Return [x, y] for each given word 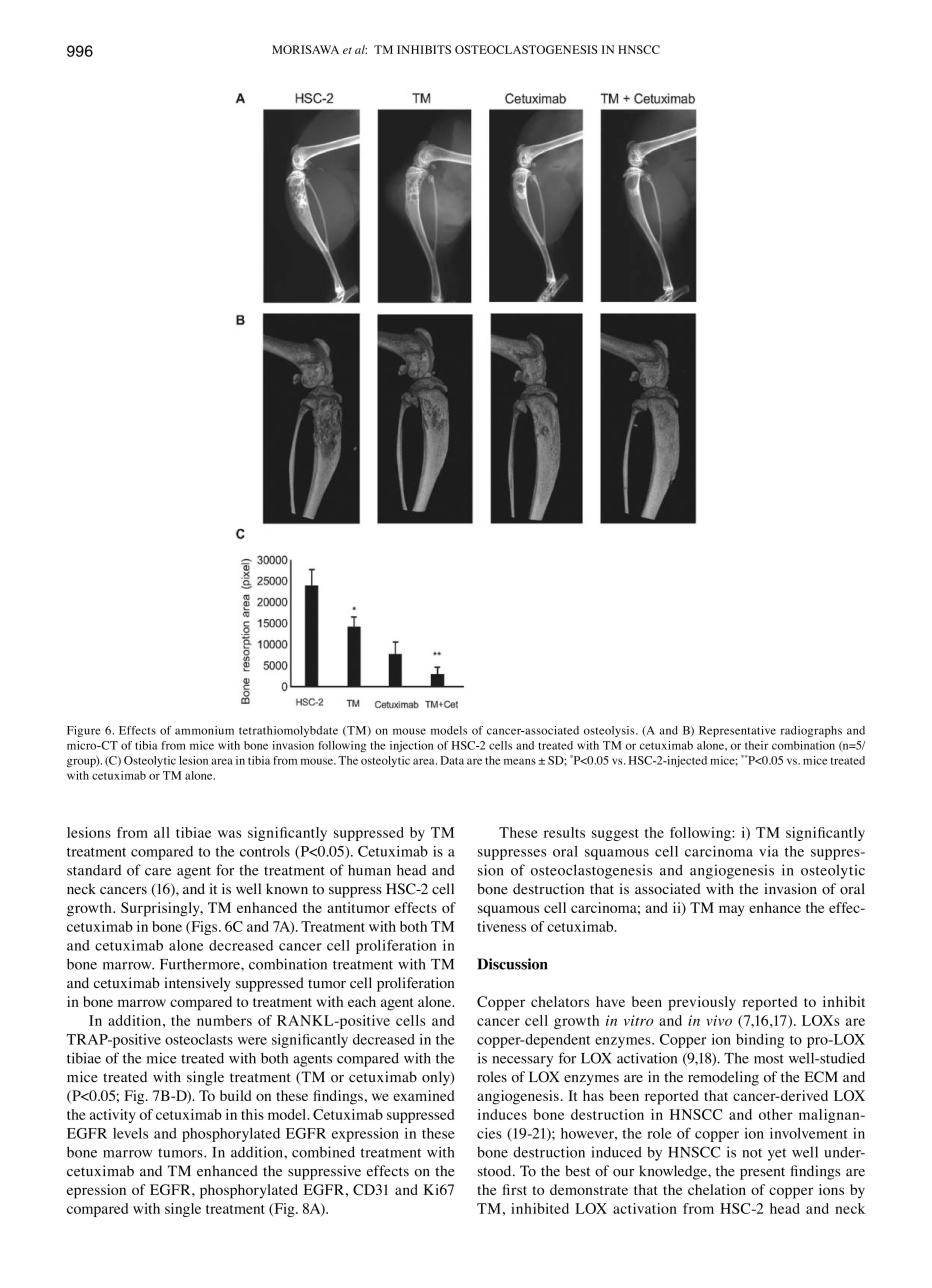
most [769, 1059]
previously [702, 1003]
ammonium [204, 730]
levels [130, 1133]
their [757, 745]
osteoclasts [199, 1039]
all [162, 832]
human [369, 870]
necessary [522, 1061]
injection [411, 746]
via [769, 851]
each [362, 1001]
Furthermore [201, 964]
